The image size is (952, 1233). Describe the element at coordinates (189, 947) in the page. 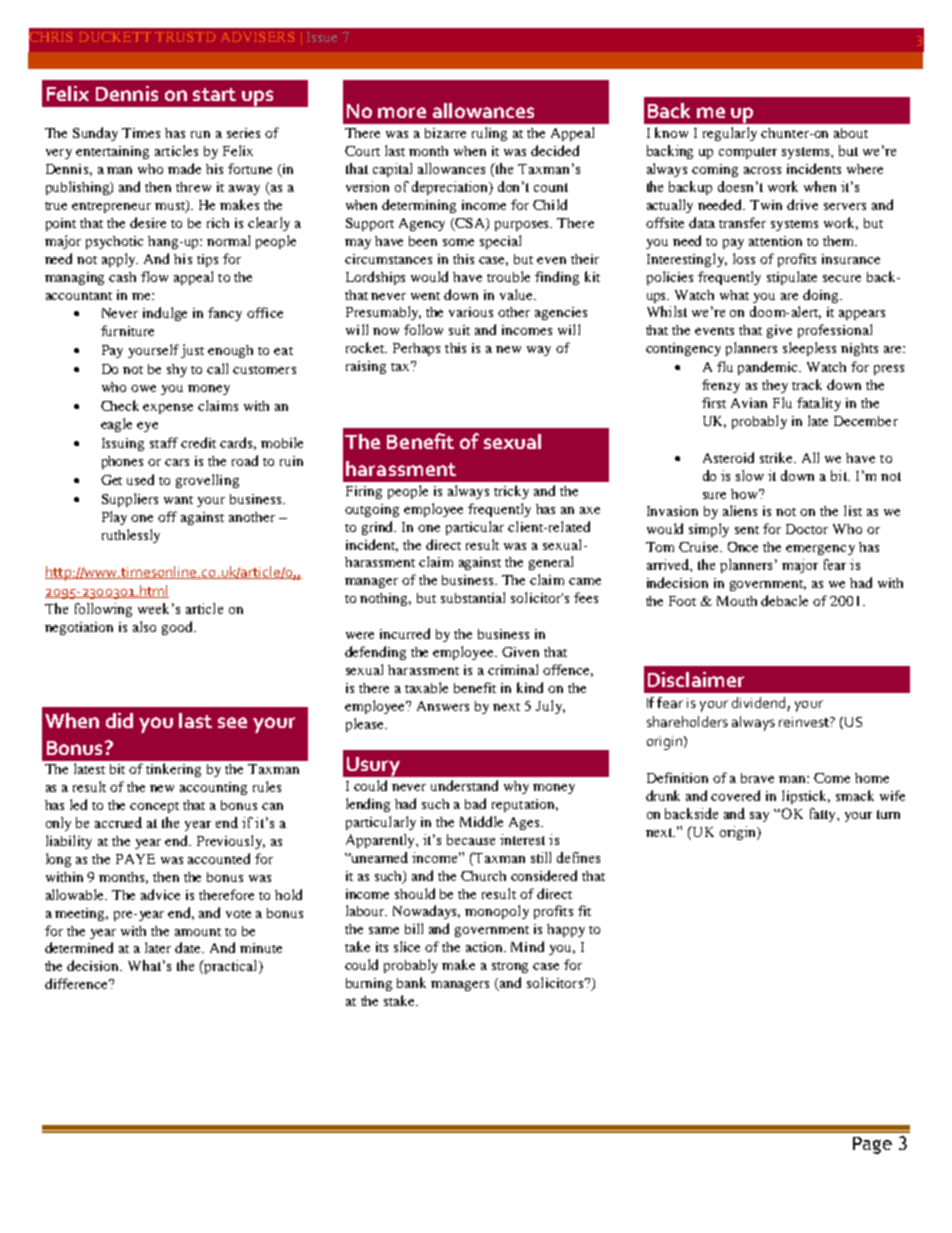

I see `date` at that location.
